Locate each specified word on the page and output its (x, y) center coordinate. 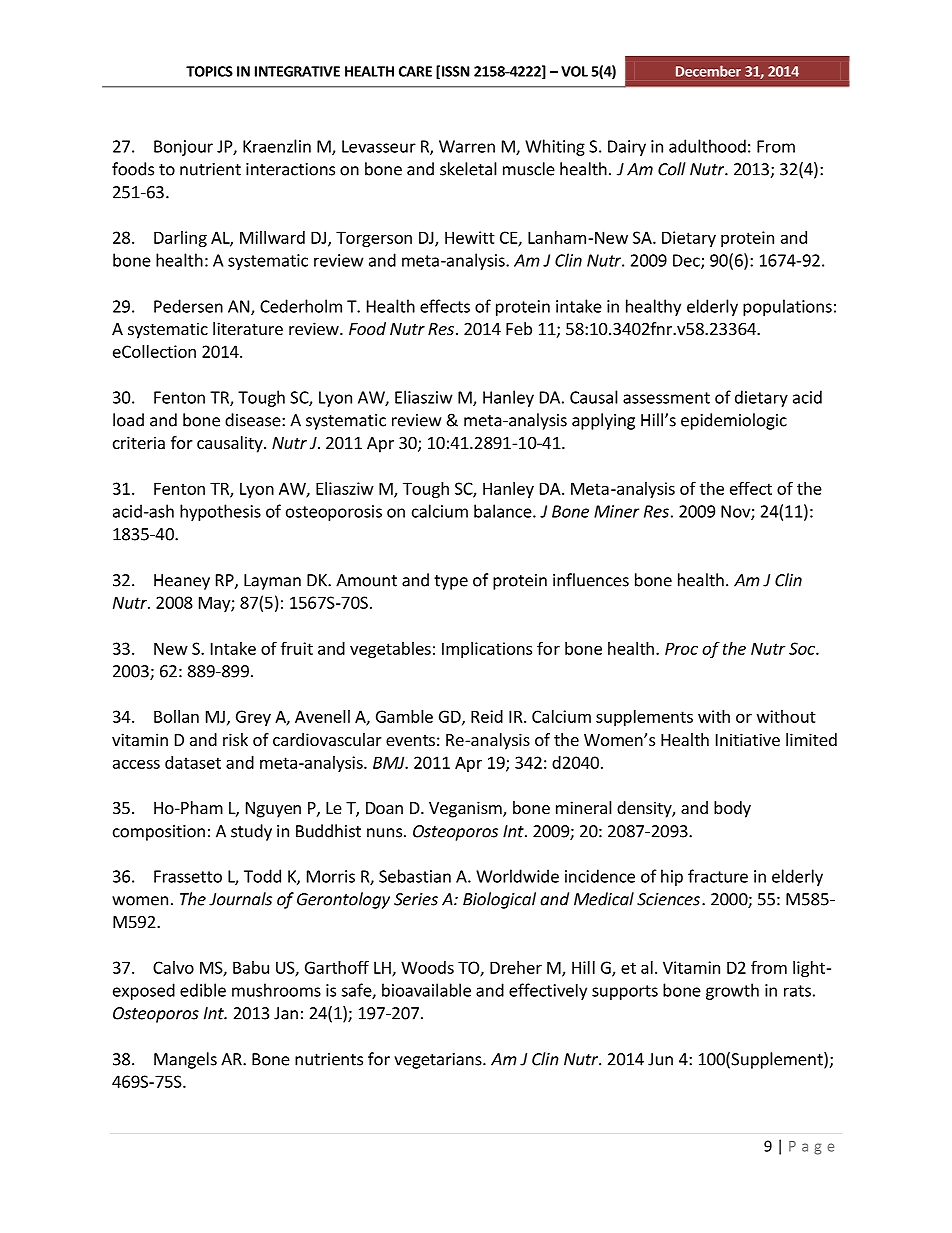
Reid (487, 716)
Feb (519, 328)
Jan (286, 1013)
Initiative (748, 739)
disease (254, 420)
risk (235, 739)
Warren (467, 146)
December (708, 71)
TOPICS (209, 71)
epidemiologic (734, 421)
